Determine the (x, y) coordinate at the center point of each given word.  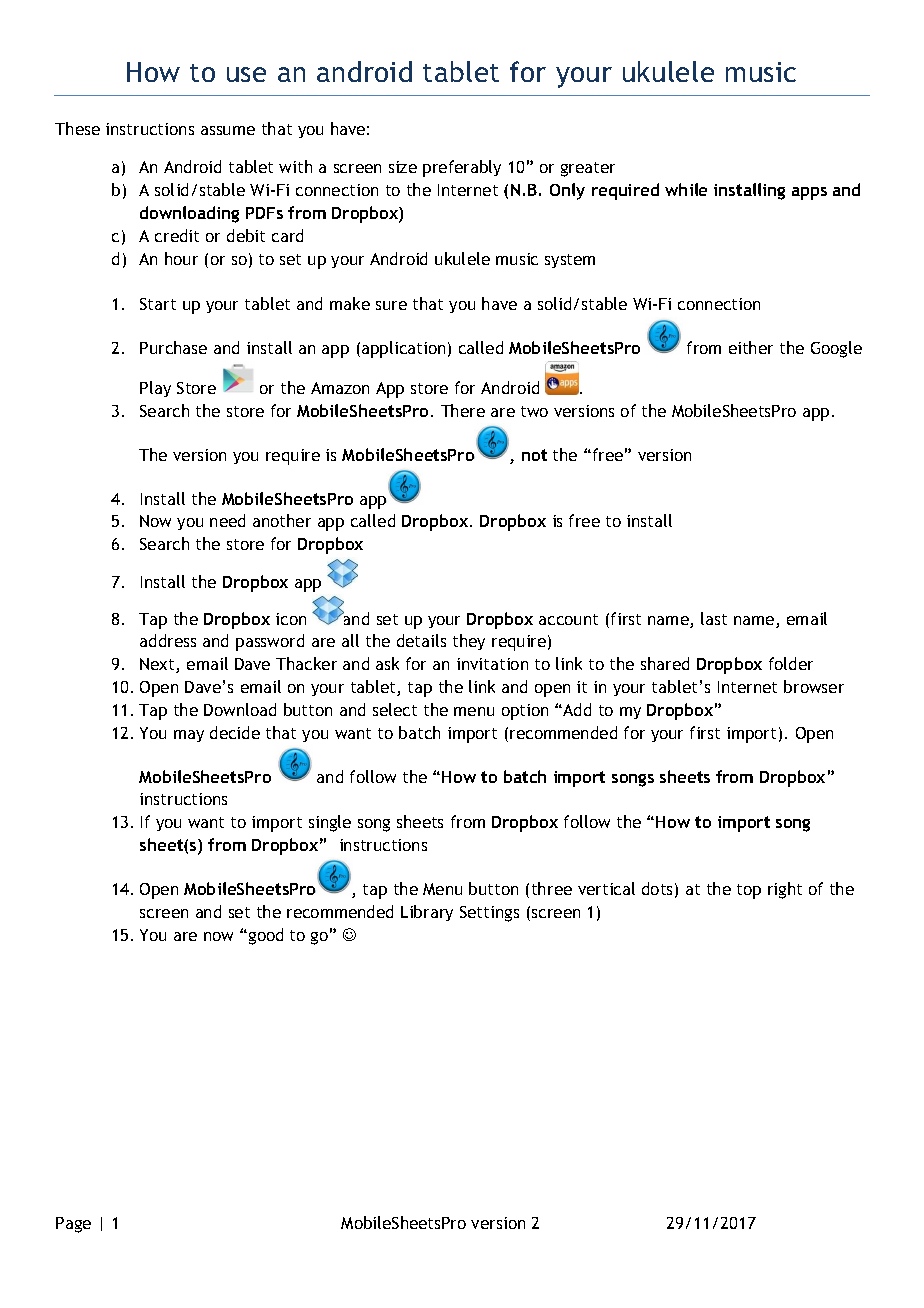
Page (73, 1225)
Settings (489, 914)
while (686, 189)
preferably (462, 168)
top (749, 891)
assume (228, 130)
